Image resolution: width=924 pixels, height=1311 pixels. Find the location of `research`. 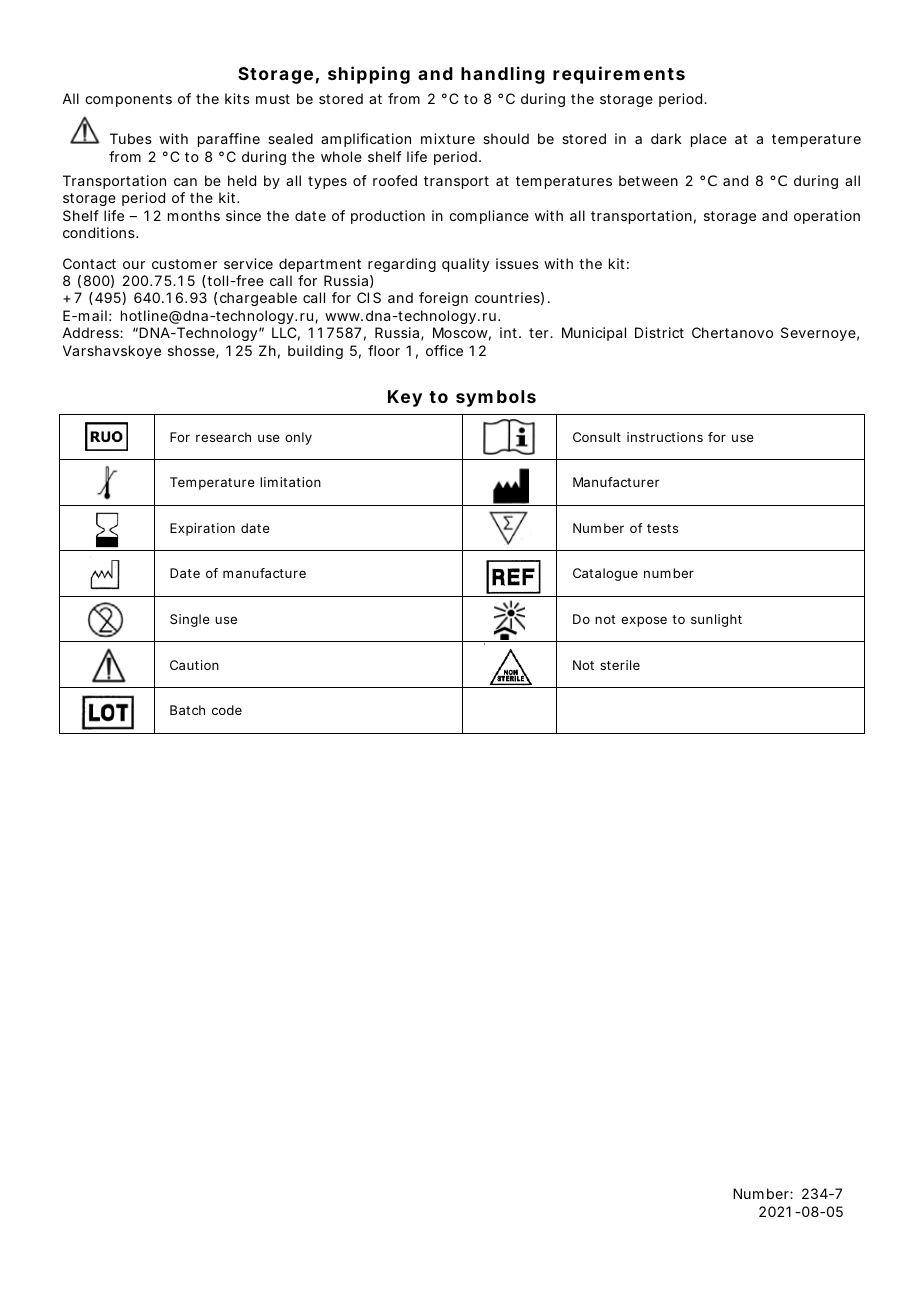

research is located at coordinates (223, 437).
